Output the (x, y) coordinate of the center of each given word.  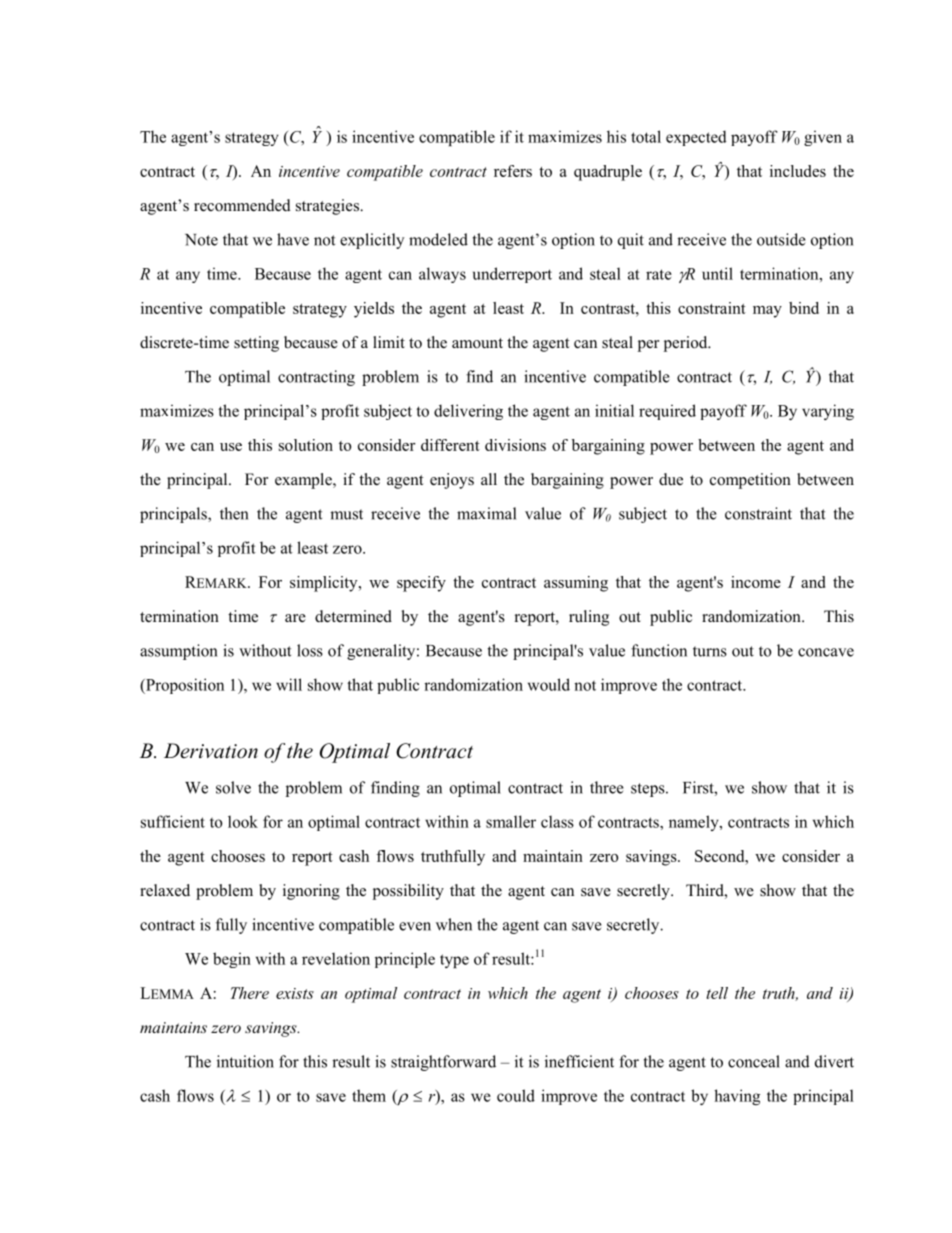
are (295, 618)
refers (513, 171)
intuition (245, 1061)
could (516, 1095)
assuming (576, 584)
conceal (754, 1061)
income (756, 582)
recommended (242, 205)
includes (798, 171)
